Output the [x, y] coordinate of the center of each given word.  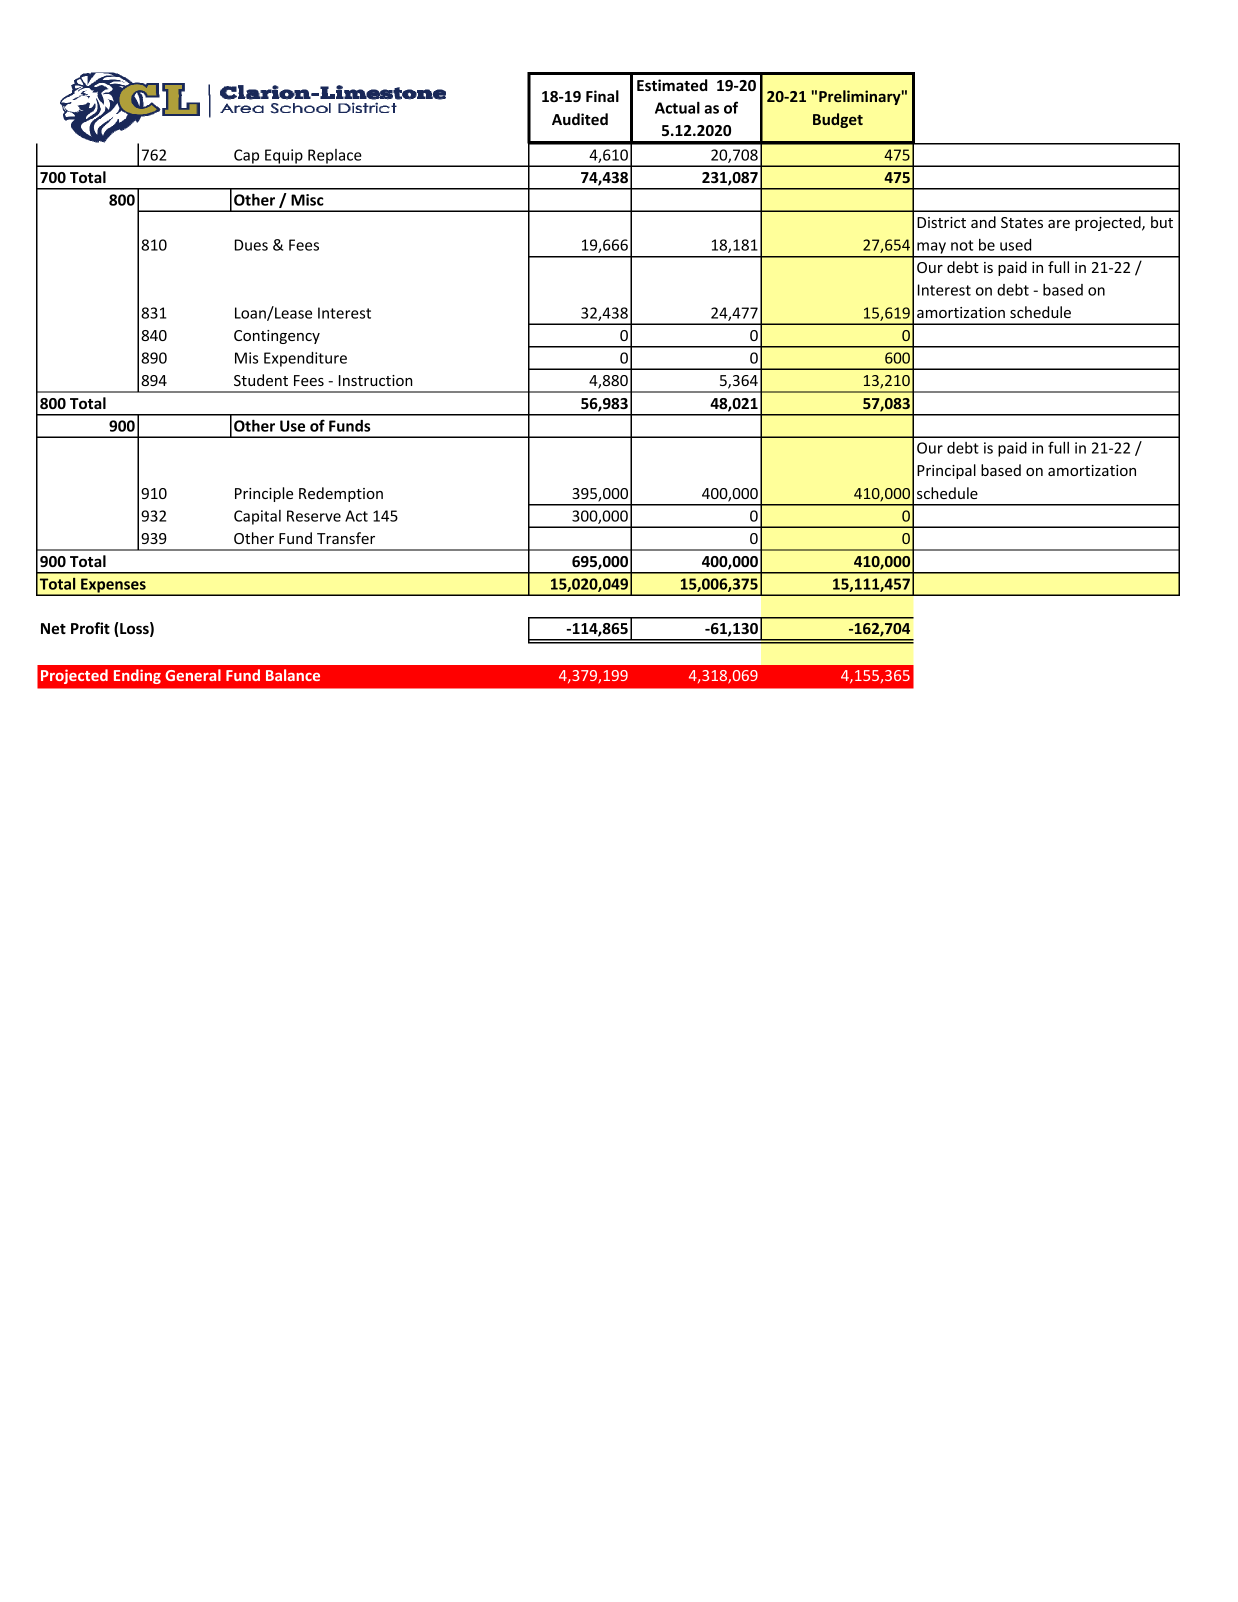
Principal [946, 471]
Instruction [376, 380]
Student [261, 380]
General [193, 675]
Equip [284, 157]
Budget [838, 120]
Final [602, 96]
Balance [293, 675]
